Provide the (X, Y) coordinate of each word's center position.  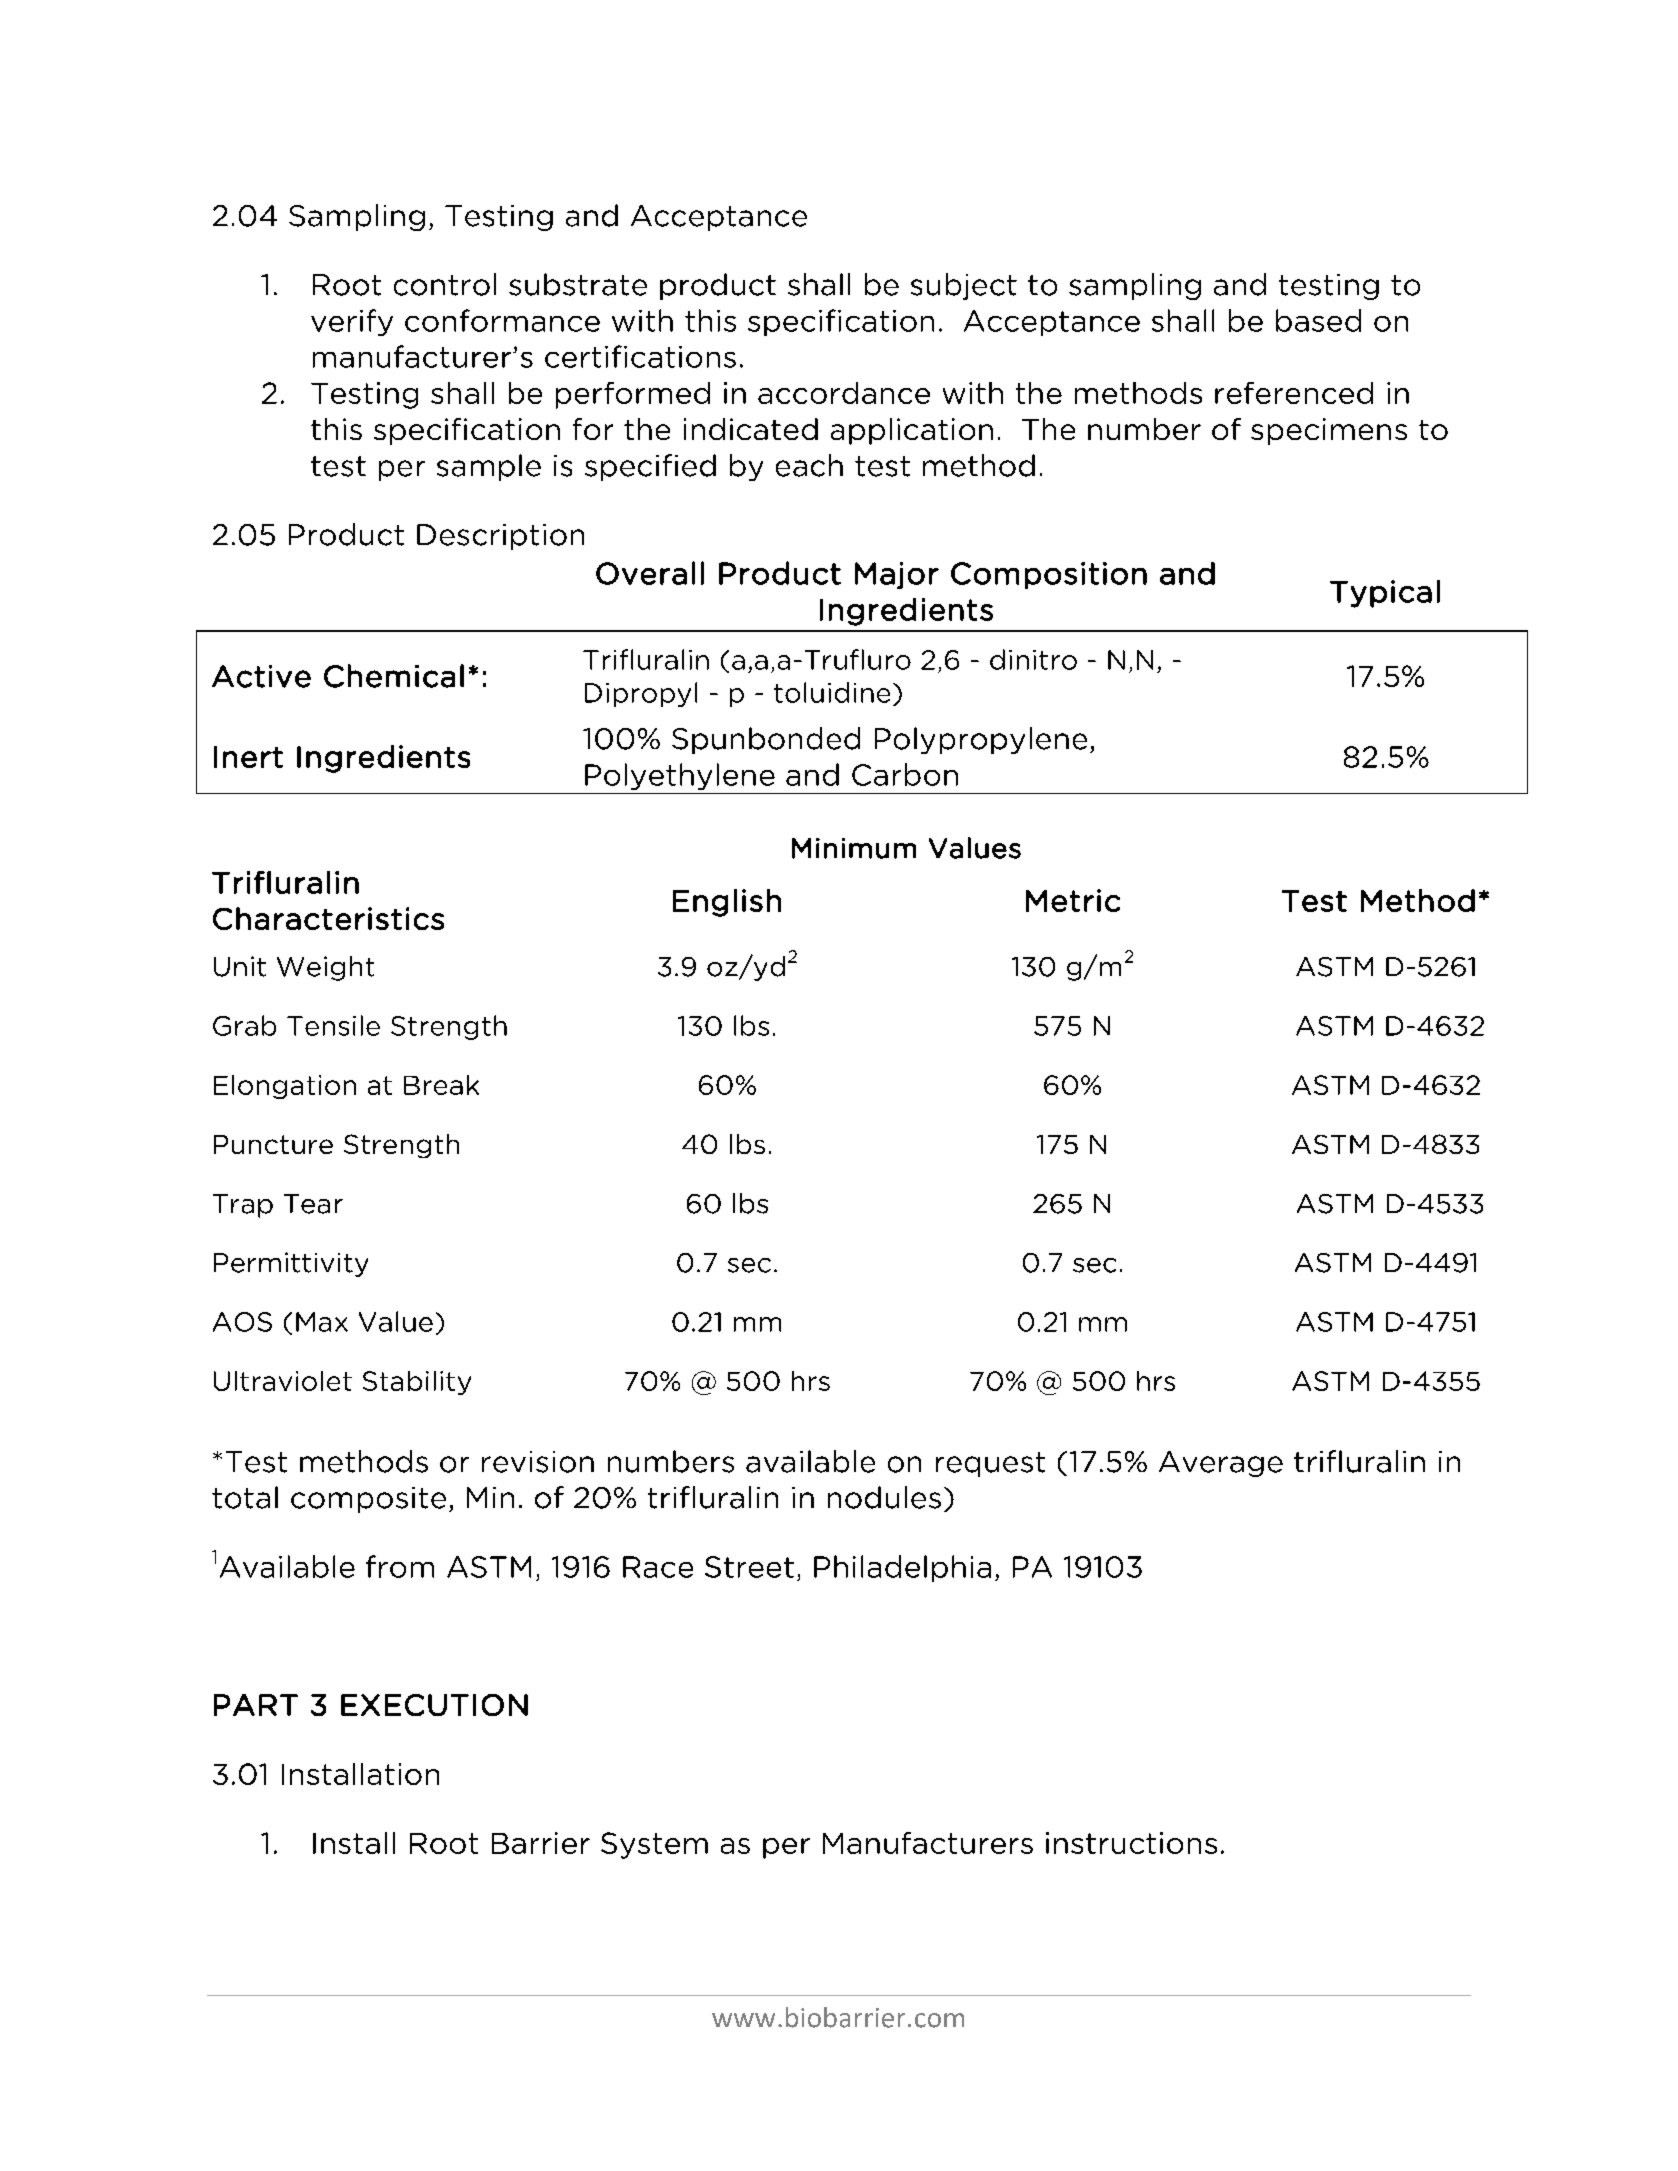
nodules (884, 1497)
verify (352, 322)
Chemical (394, 676)
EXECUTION (434, 1705)
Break (441, 1085)
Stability (417, 1383)
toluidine (832, 692)
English (727, 903)
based (1318, 320)
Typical (1385, 594)
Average (1221, 1464)
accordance (844, 393)
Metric (1073, 900)
